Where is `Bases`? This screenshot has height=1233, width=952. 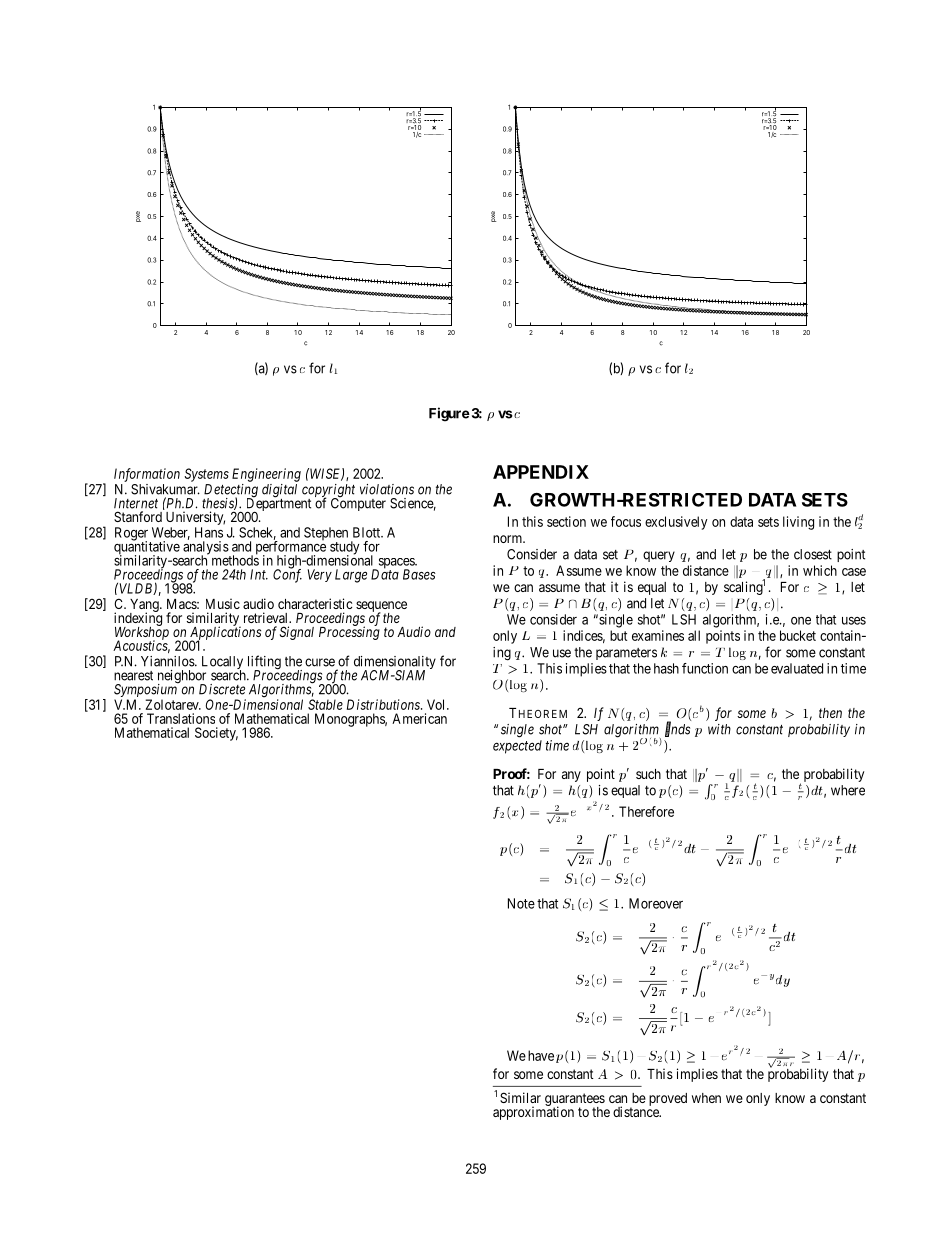
Bases is located at coordinates (419, 574).
